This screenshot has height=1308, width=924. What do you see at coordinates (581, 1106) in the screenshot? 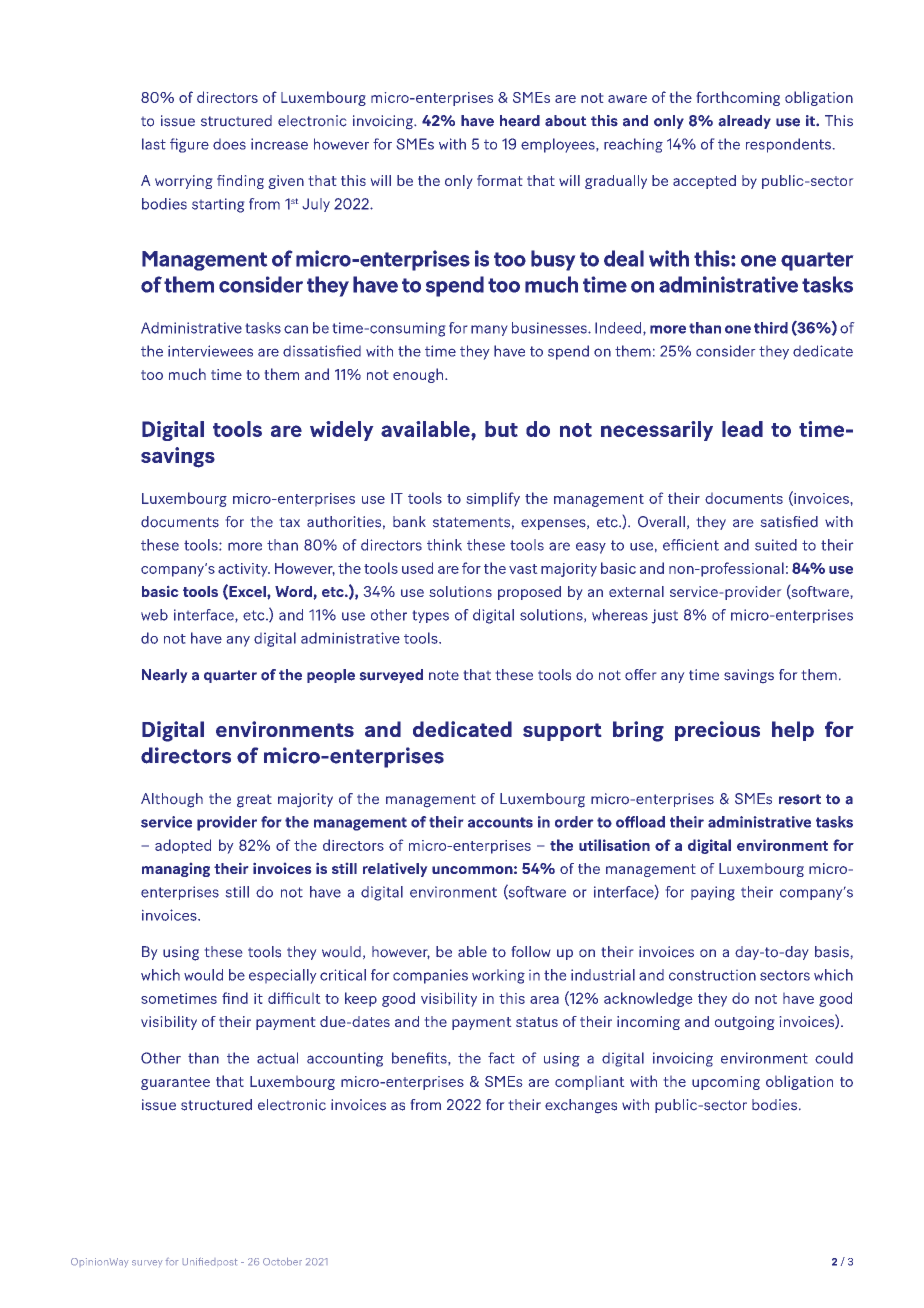
I see `exchanges` at bounding box center [581, 1106].
